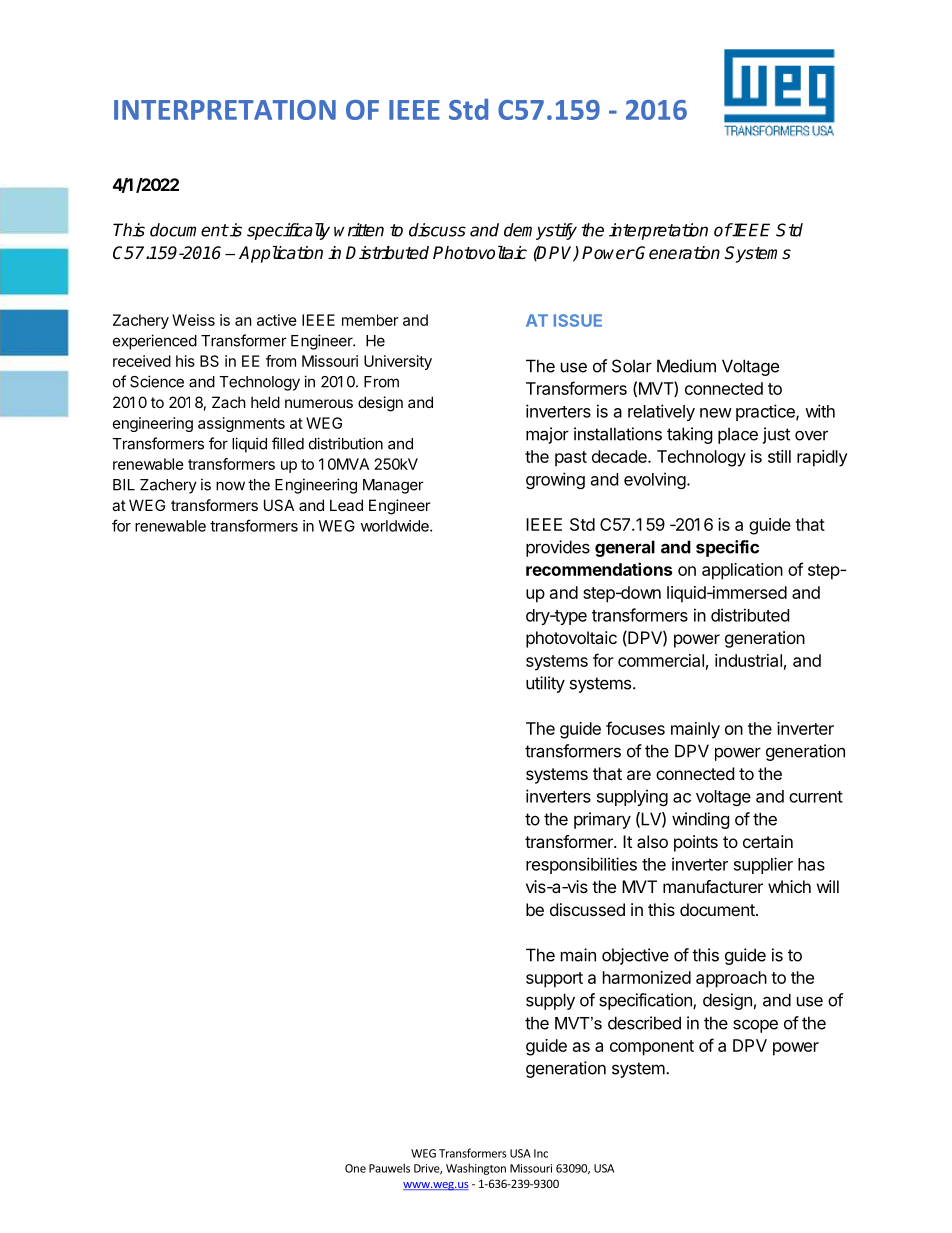 The width and height of the page is (952, 1233). What do you see at coordinates (581, 865) in the page?
I see `responsibilities` at bounding box center [581, 865].
